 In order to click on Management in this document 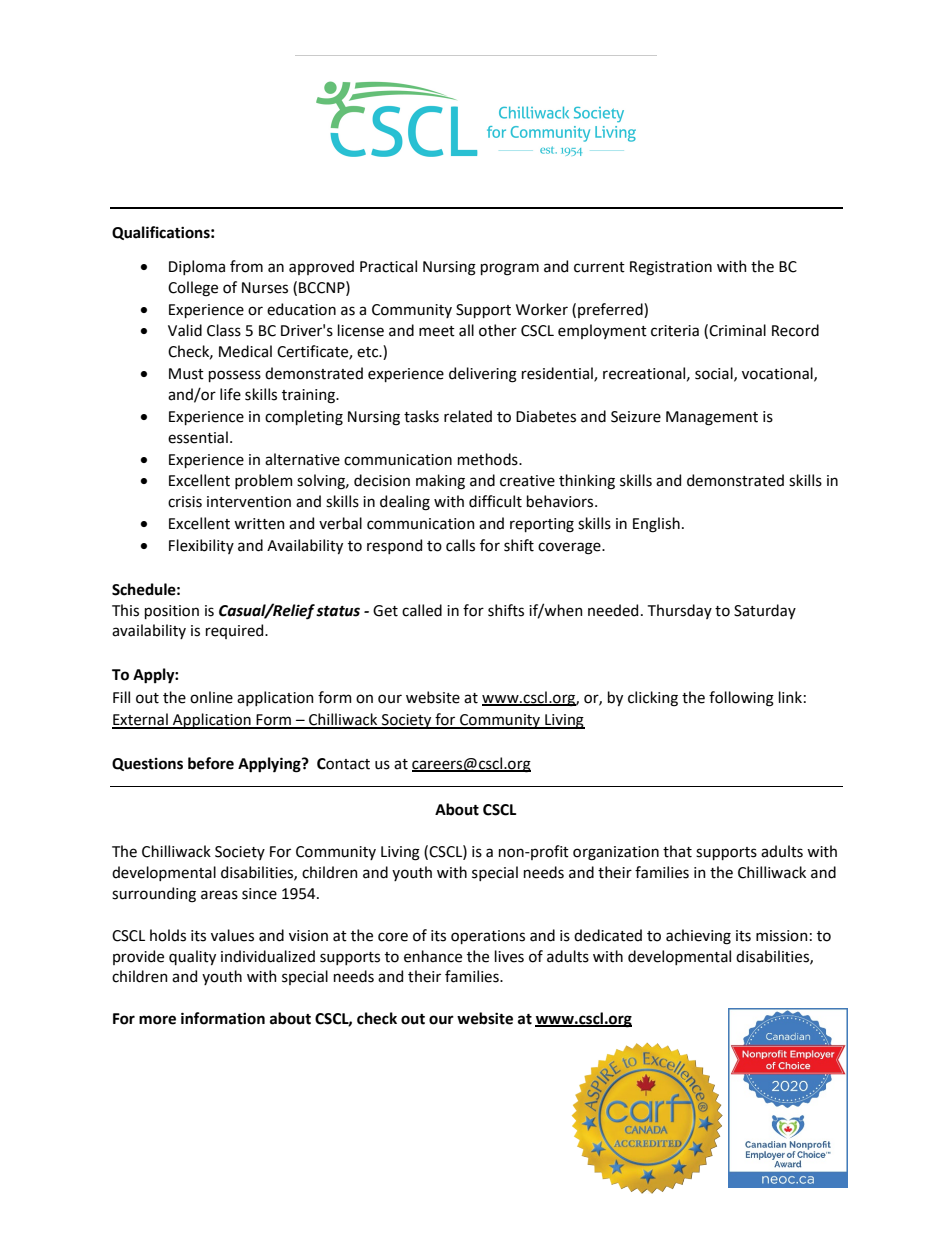, I will do `click(712, 418)`.
